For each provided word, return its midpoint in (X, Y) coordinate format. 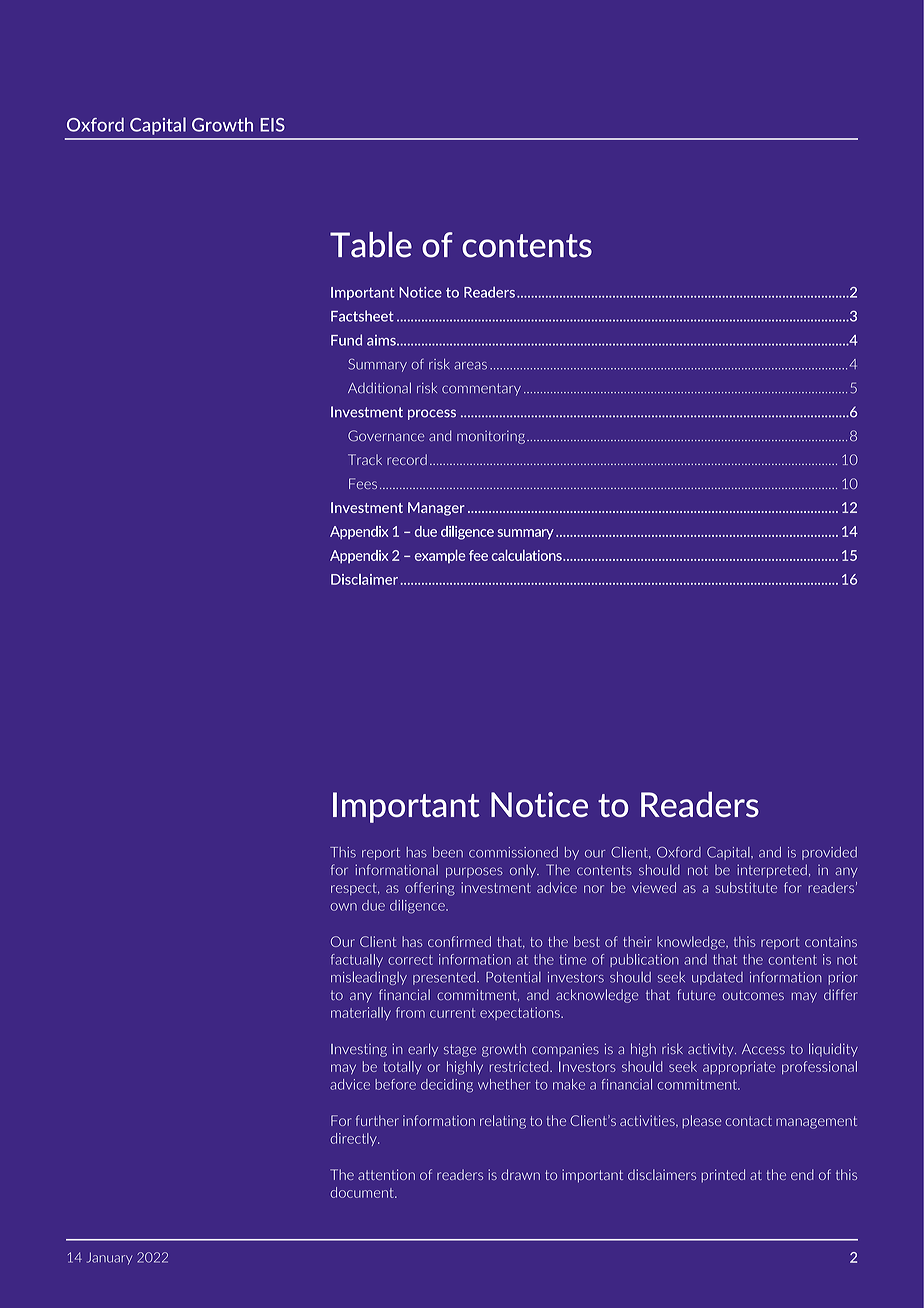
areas (470, 366)
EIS (272, 125)
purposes (474, 872)
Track (365, 459)
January (109, 1258)
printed (723, 1176)
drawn (520, 1174)
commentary (481, 389)
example (440, 556)
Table (371, 245)
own (343, 907)
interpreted (772, 871)
